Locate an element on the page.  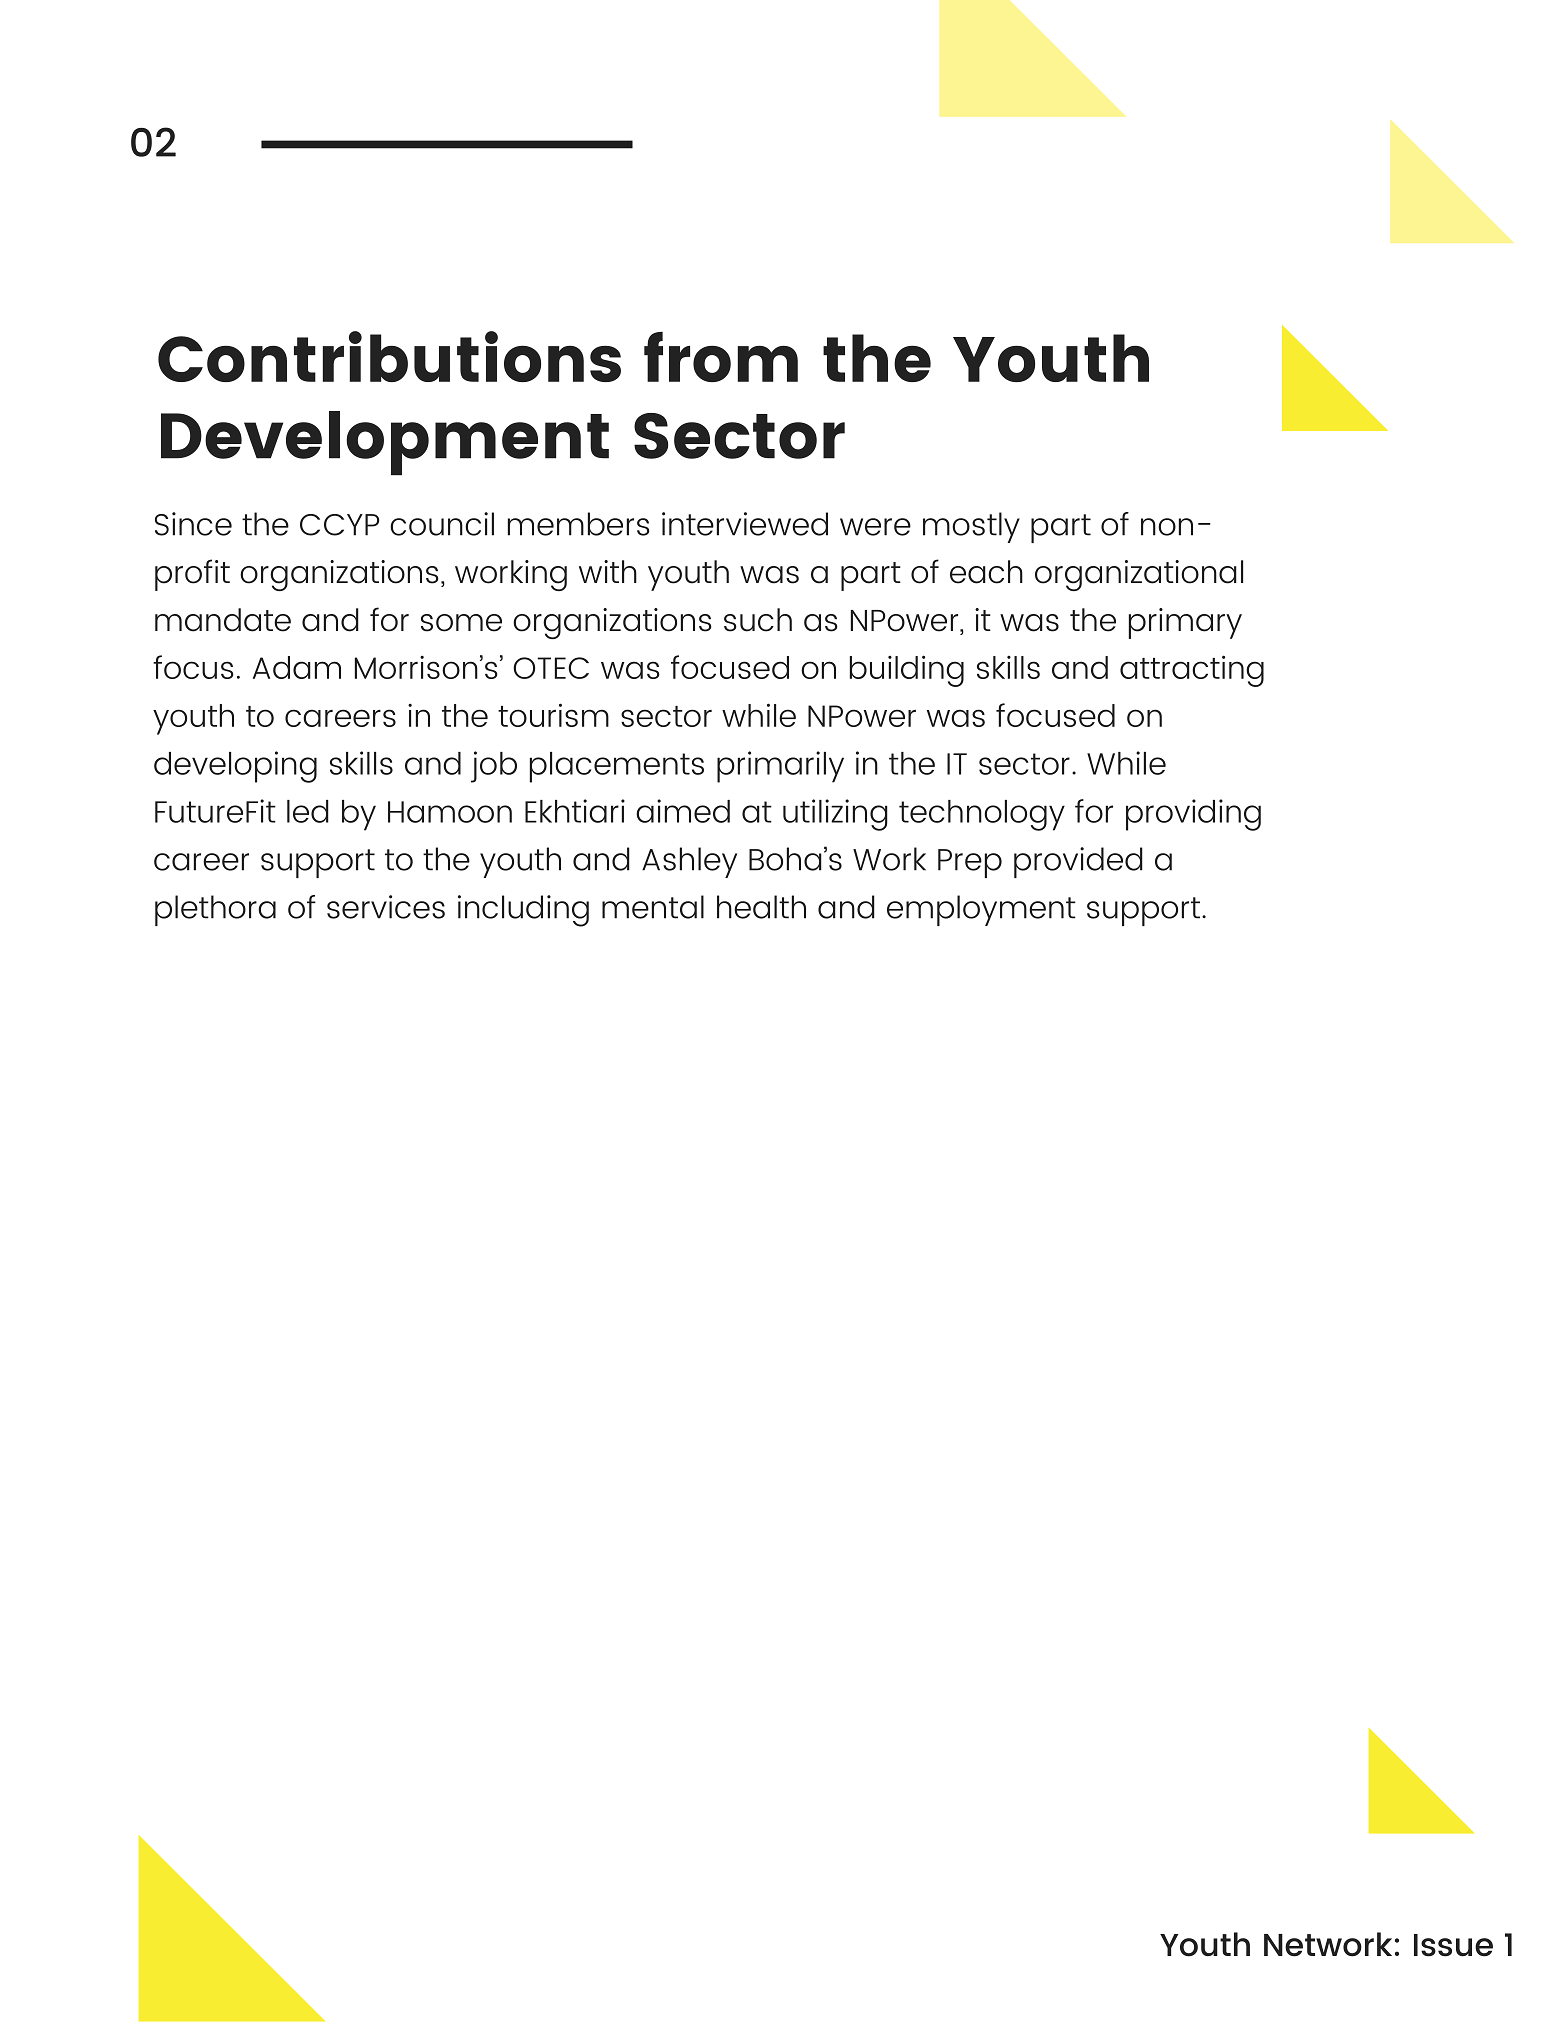
employment is located at coordinates (981, 910).
